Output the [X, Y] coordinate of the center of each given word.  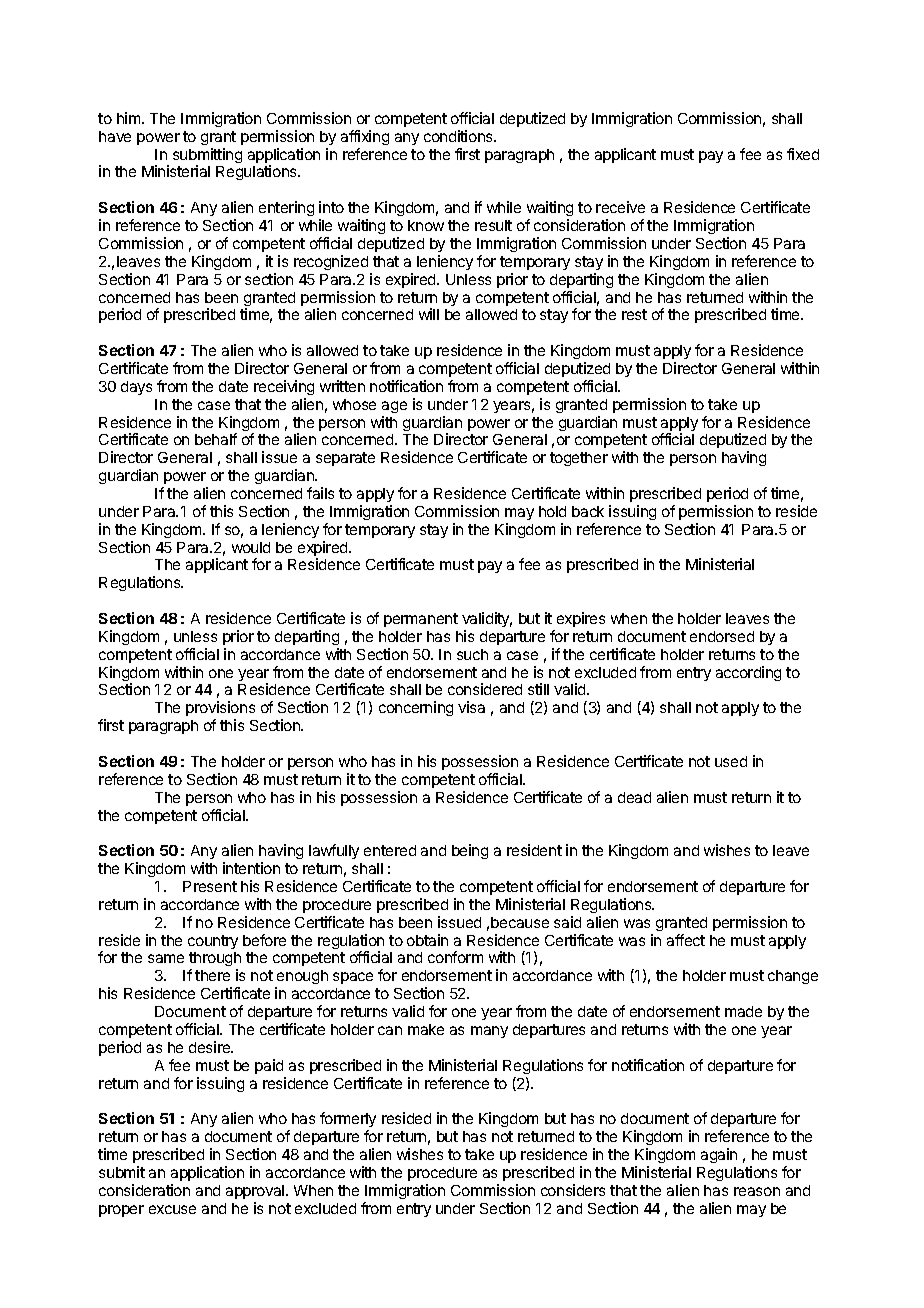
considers [573, 1190]
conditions [459, 136]
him [130, 118]
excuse [172, 1209]
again [719, 1155]
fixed [803, 154]
